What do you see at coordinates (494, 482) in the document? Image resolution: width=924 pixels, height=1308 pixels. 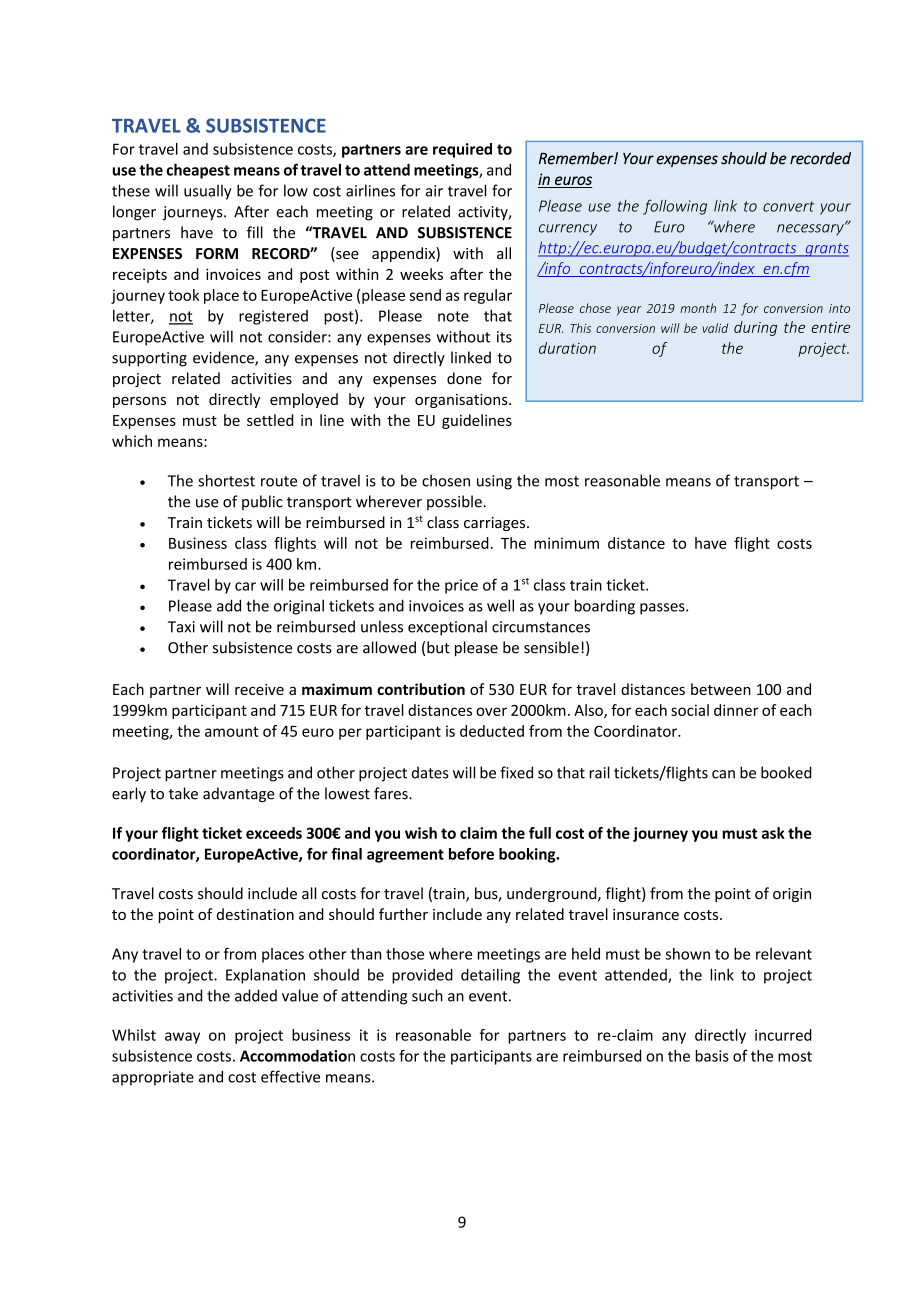 I see `using` at bounding box center [494, 482].
